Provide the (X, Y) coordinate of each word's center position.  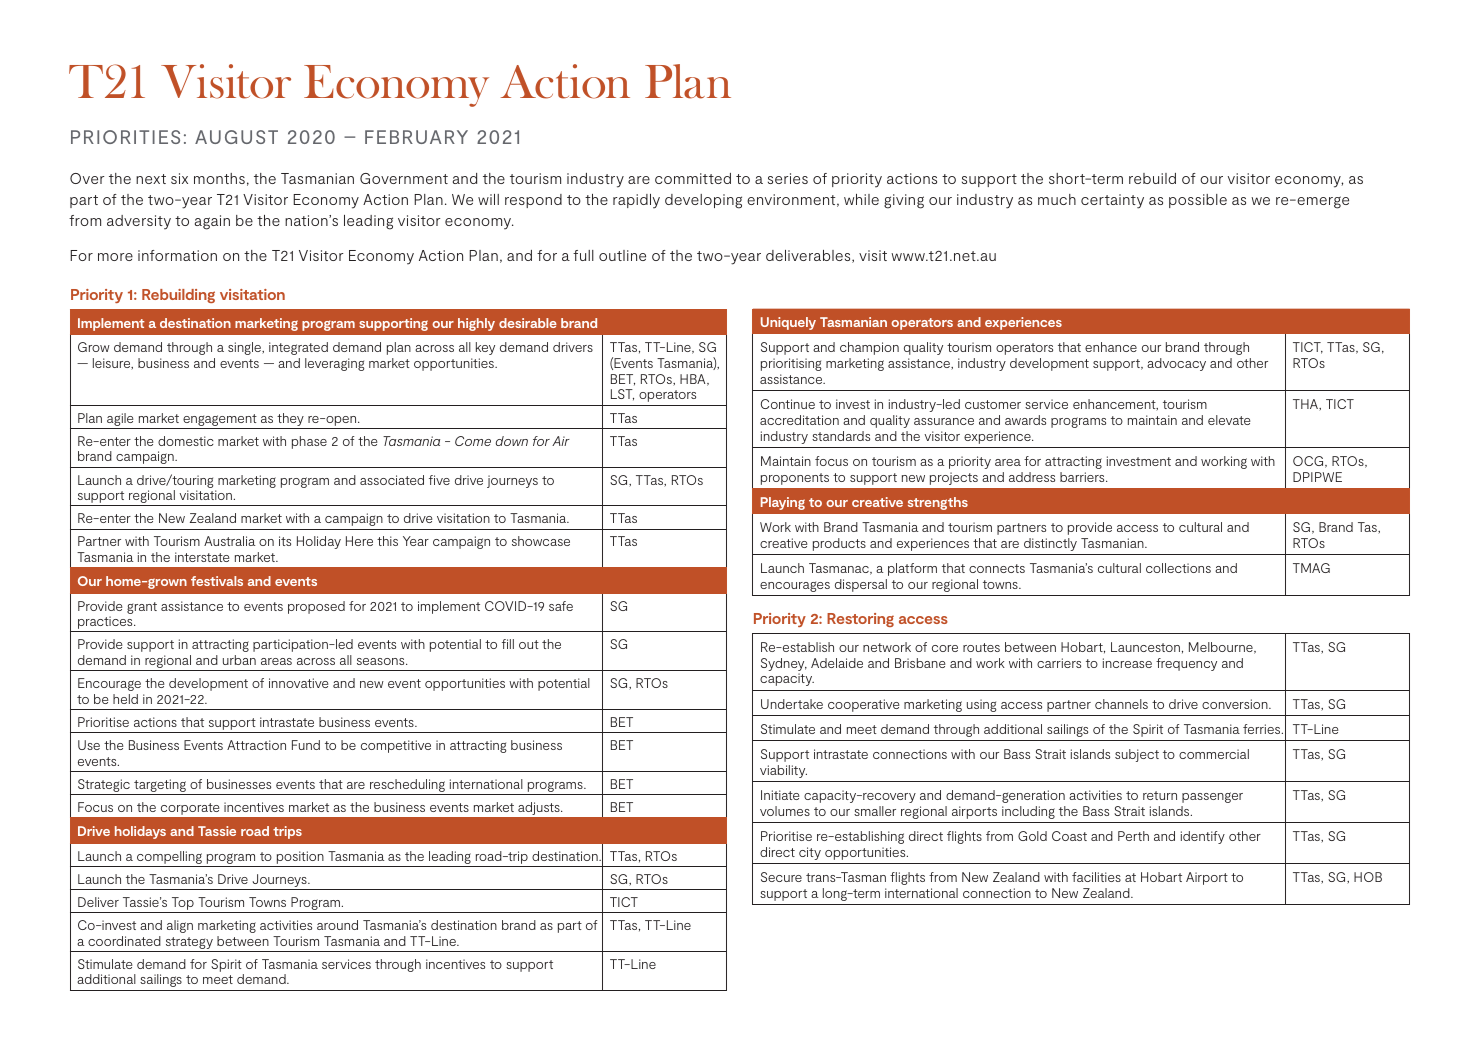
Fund (306, 745)
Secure (781, 877)
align (180, 926)
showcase (541, 541)
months (219, 178)
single (245, 348)
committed (693, 178)
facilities (1096, 877)
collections (1178, 568)
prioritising (791, 364)
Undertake (792, 704)
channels (1121, 704)
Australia (229, 541)
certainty (1112, 201)
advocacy (1176, 364)
